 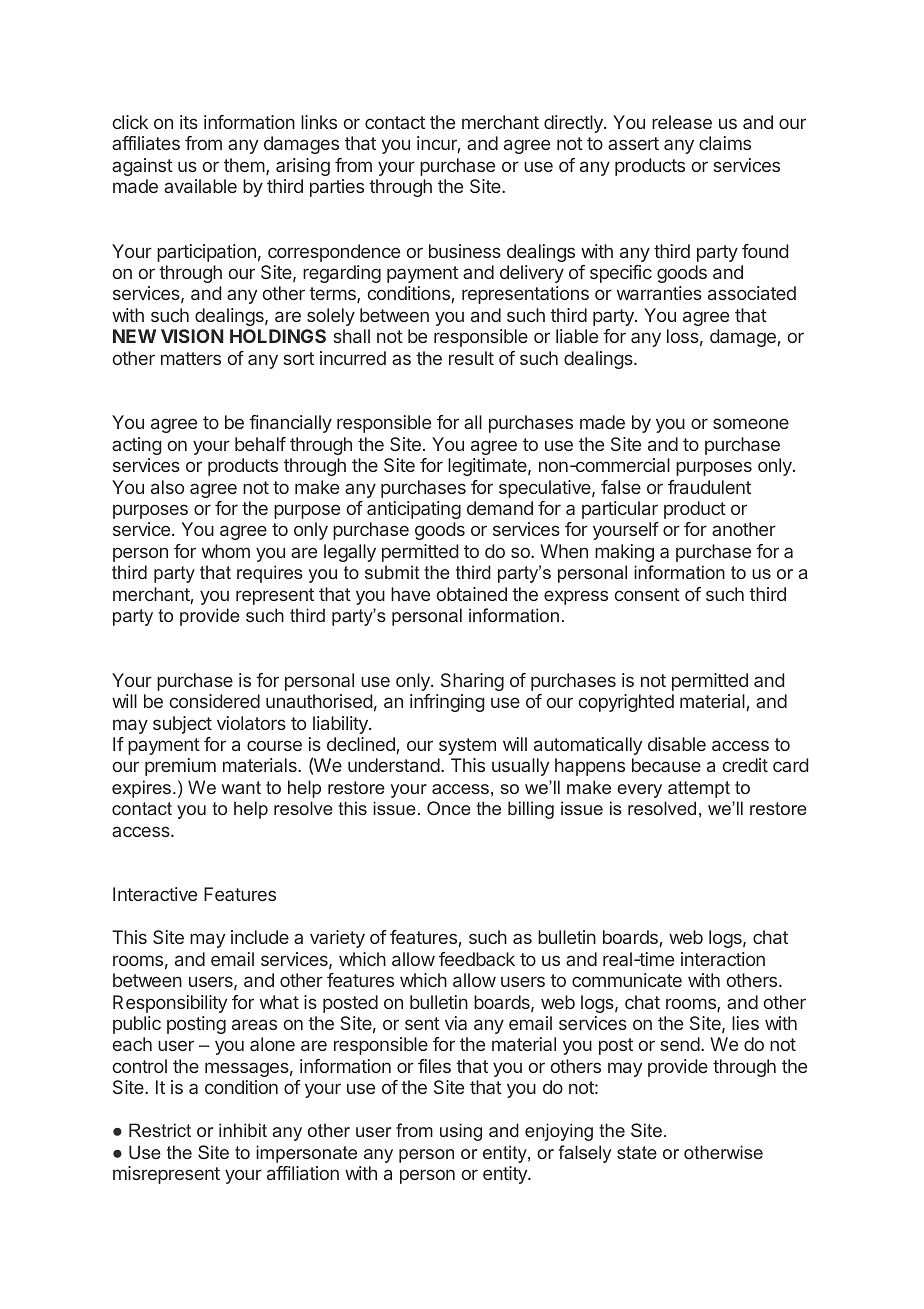 I want to click on matters, so click(x=191, y=358).
